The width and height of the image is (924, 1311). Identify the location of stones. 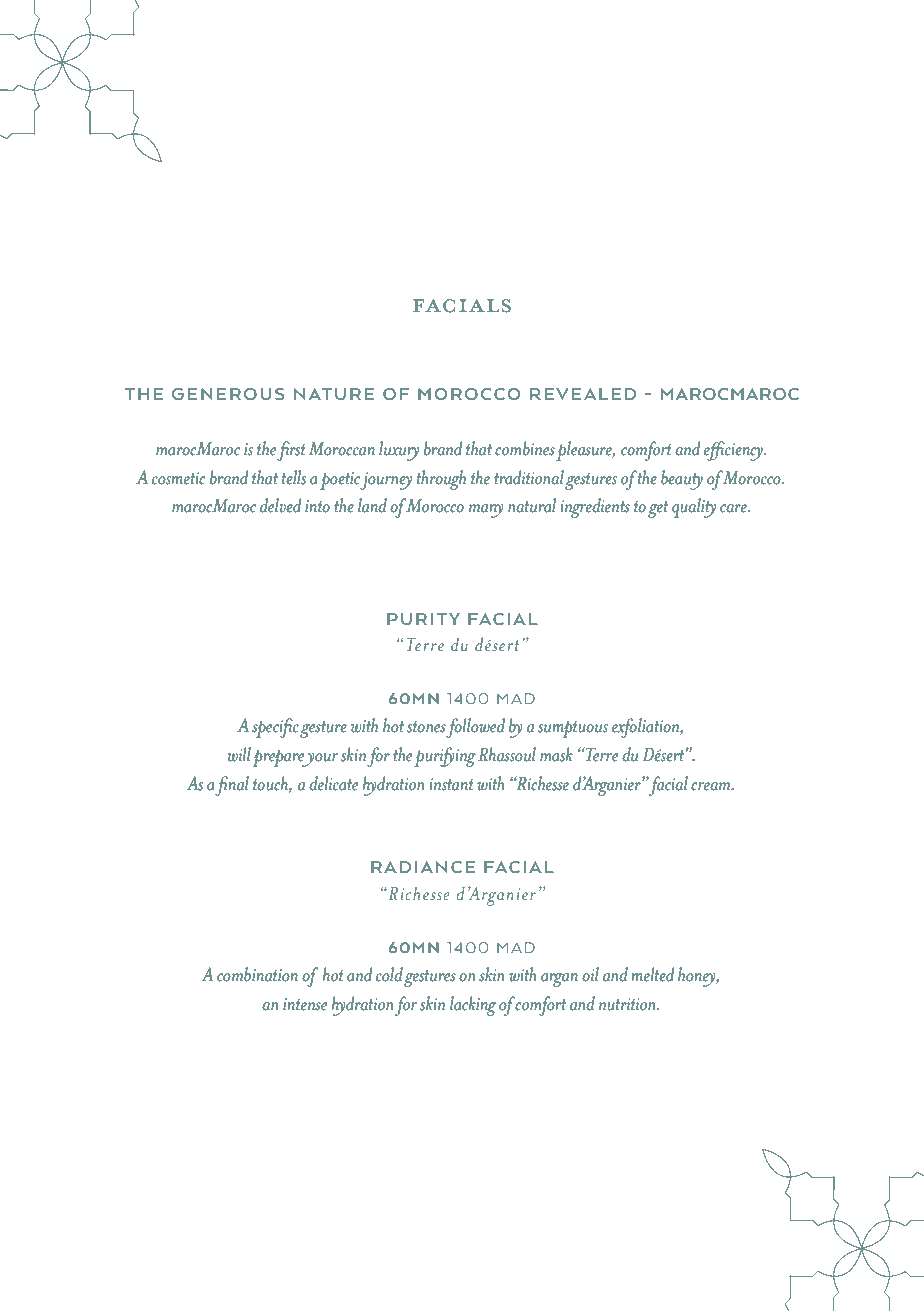
(426, 727).
